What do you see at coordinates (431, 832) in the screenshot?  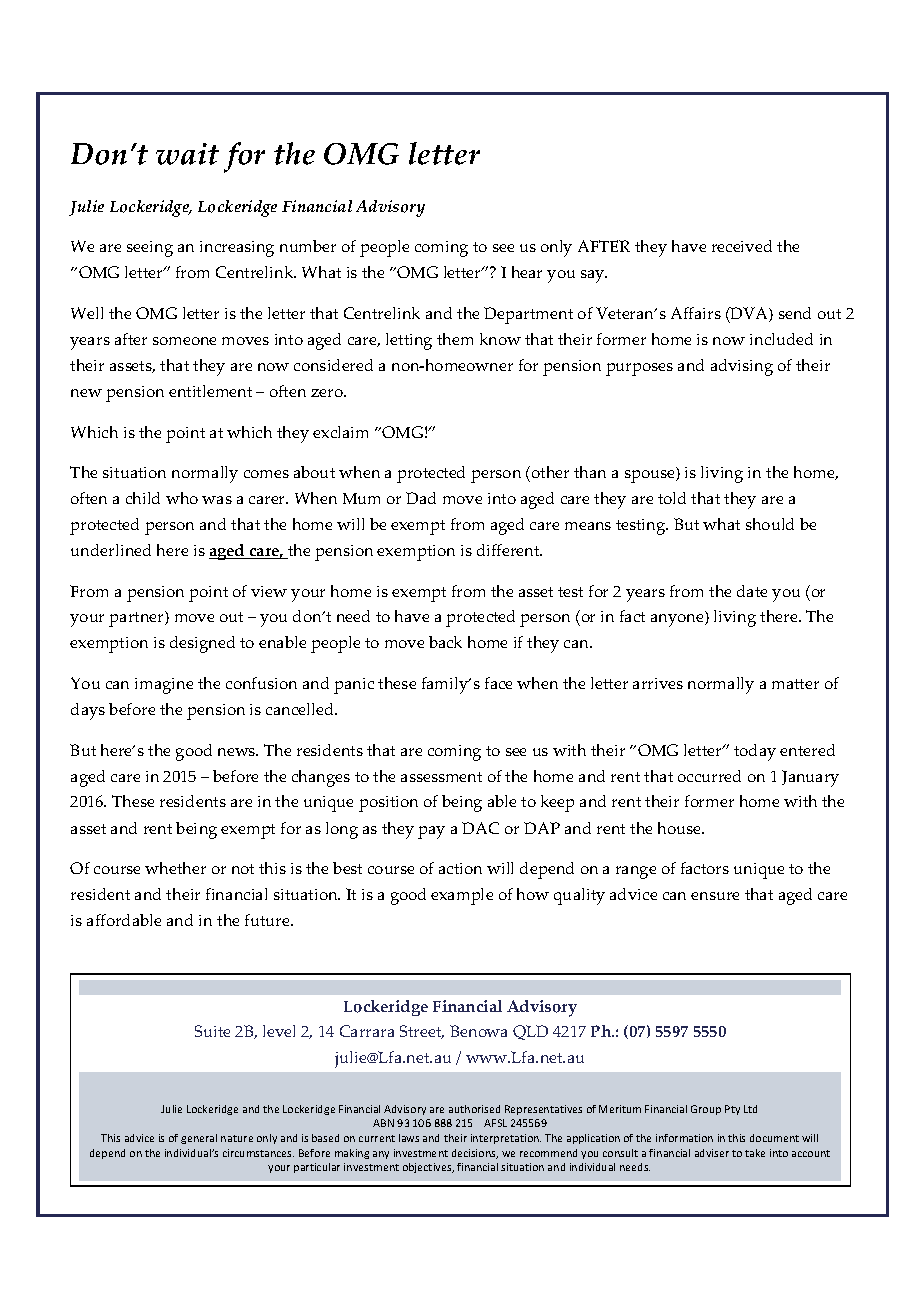 I see `pay` at bounding box center [431, 832].
